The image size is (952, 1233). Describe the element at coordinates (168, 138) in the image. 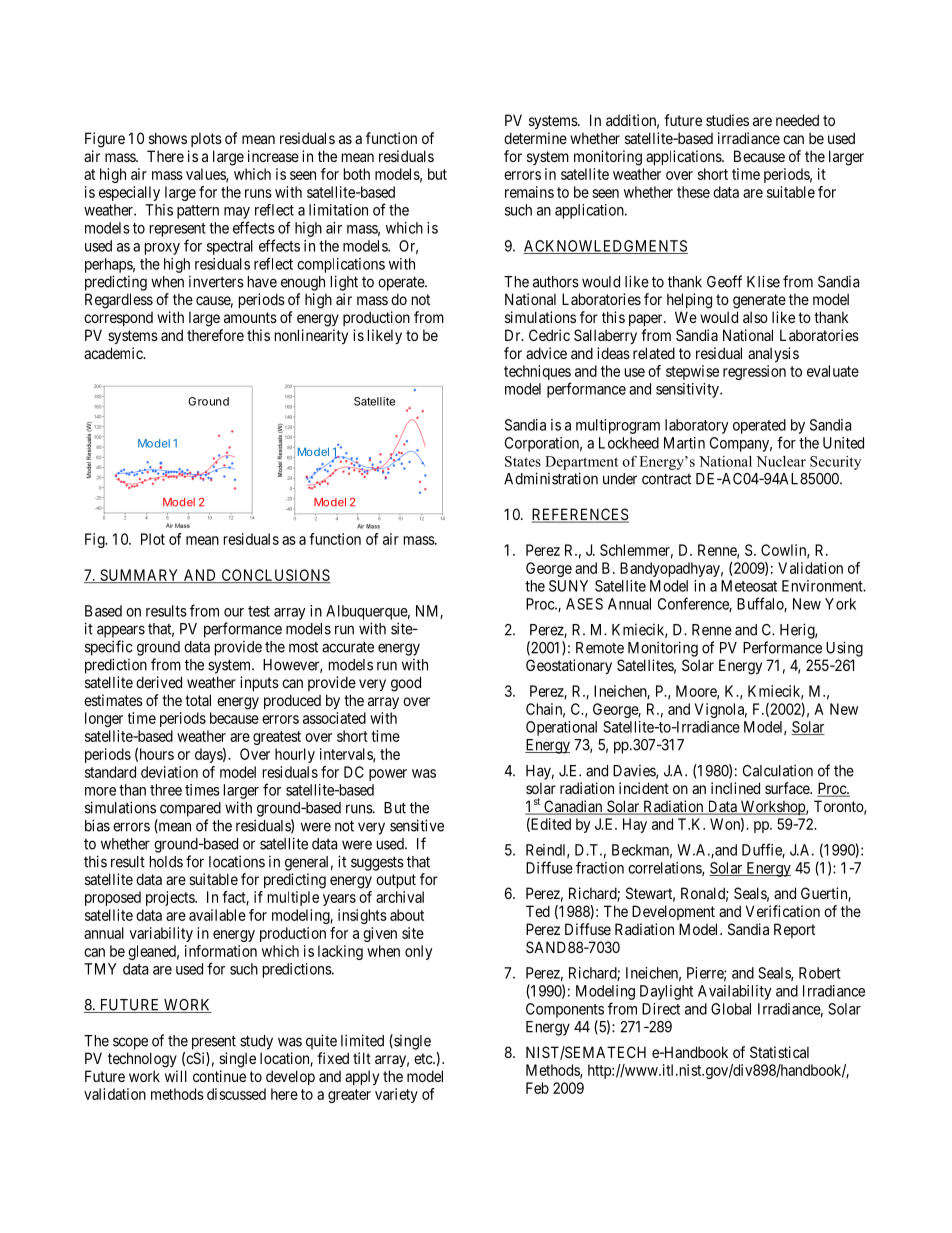

I see `shows` at that location.
